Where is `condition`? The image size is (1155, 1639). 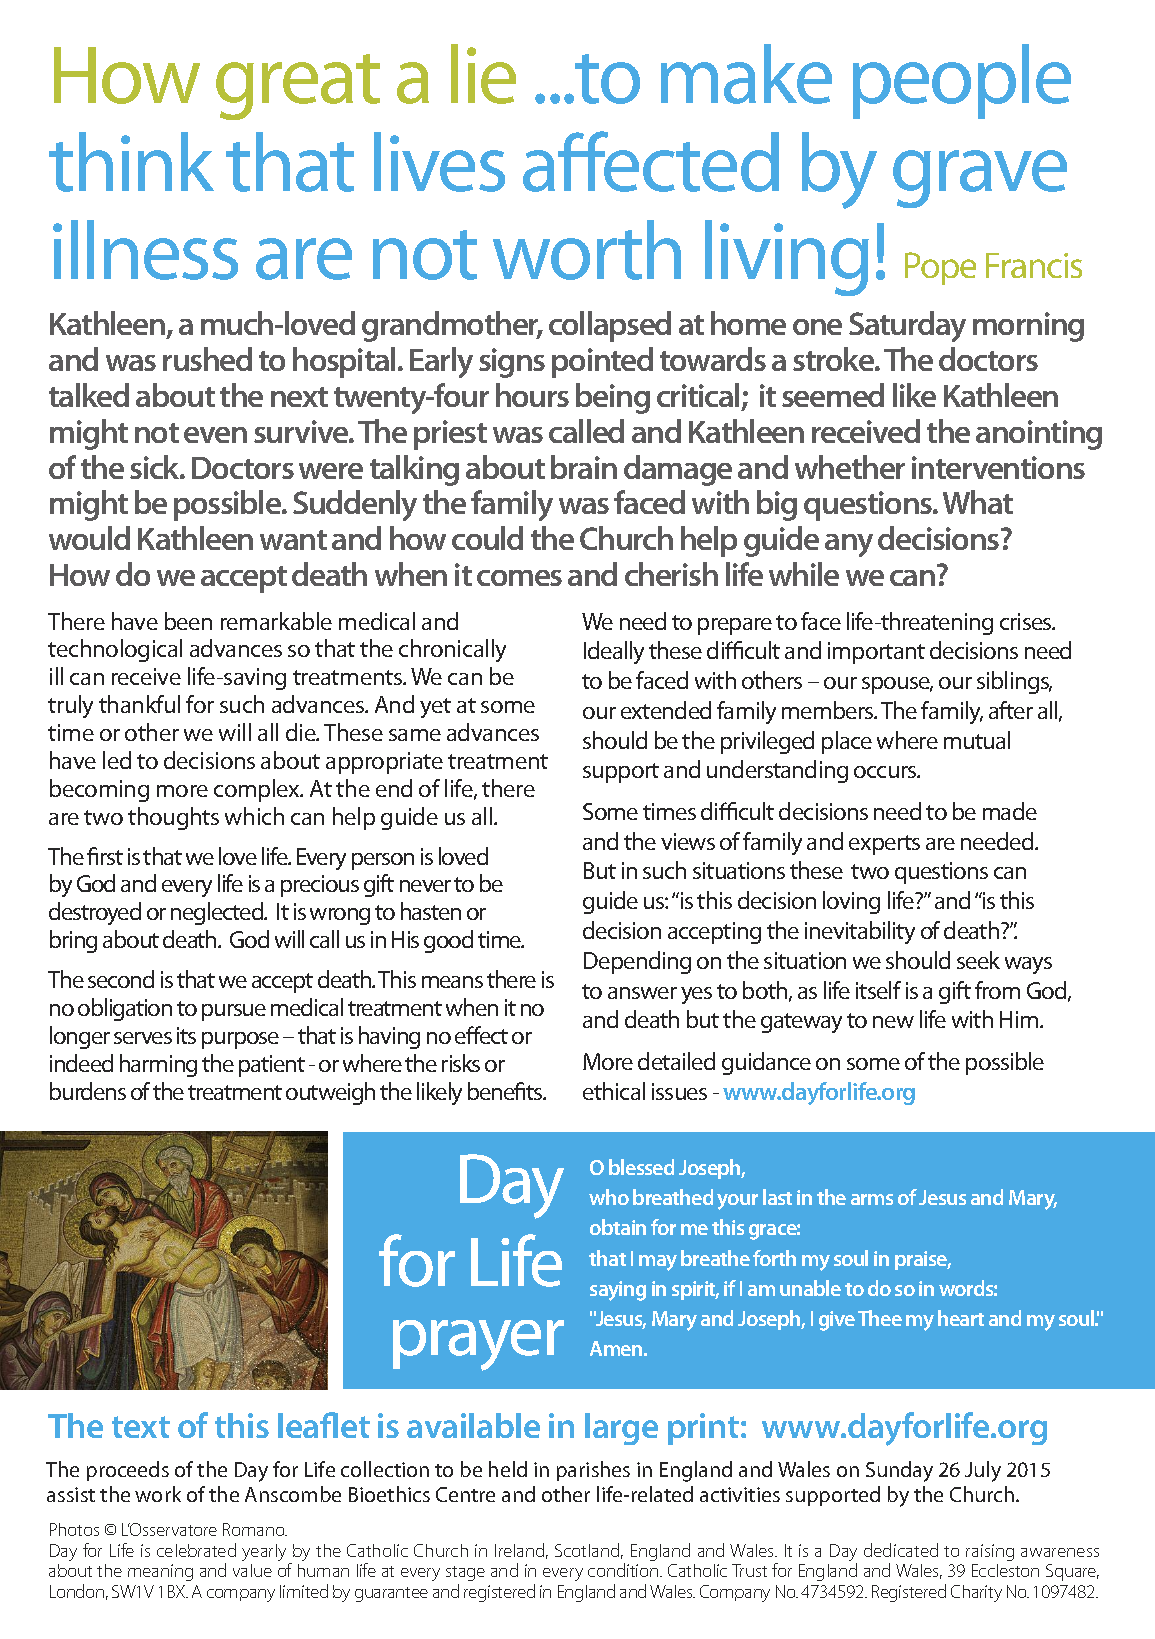
condition is located at coordinates (624, 1570).
